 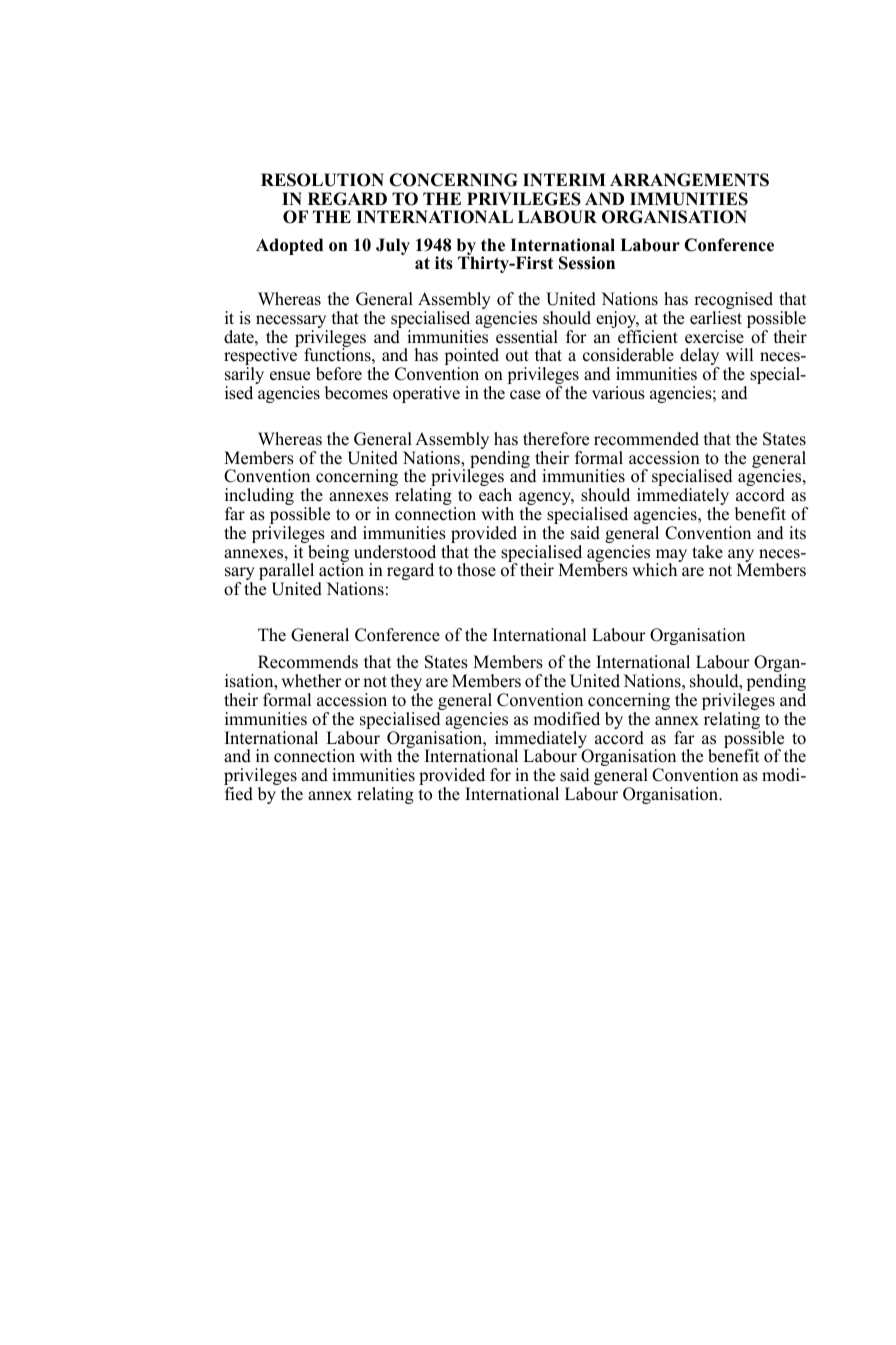 What do you see at coordinates (707, 552) in the page?
I see `take` at bounding box center [707, 552].
